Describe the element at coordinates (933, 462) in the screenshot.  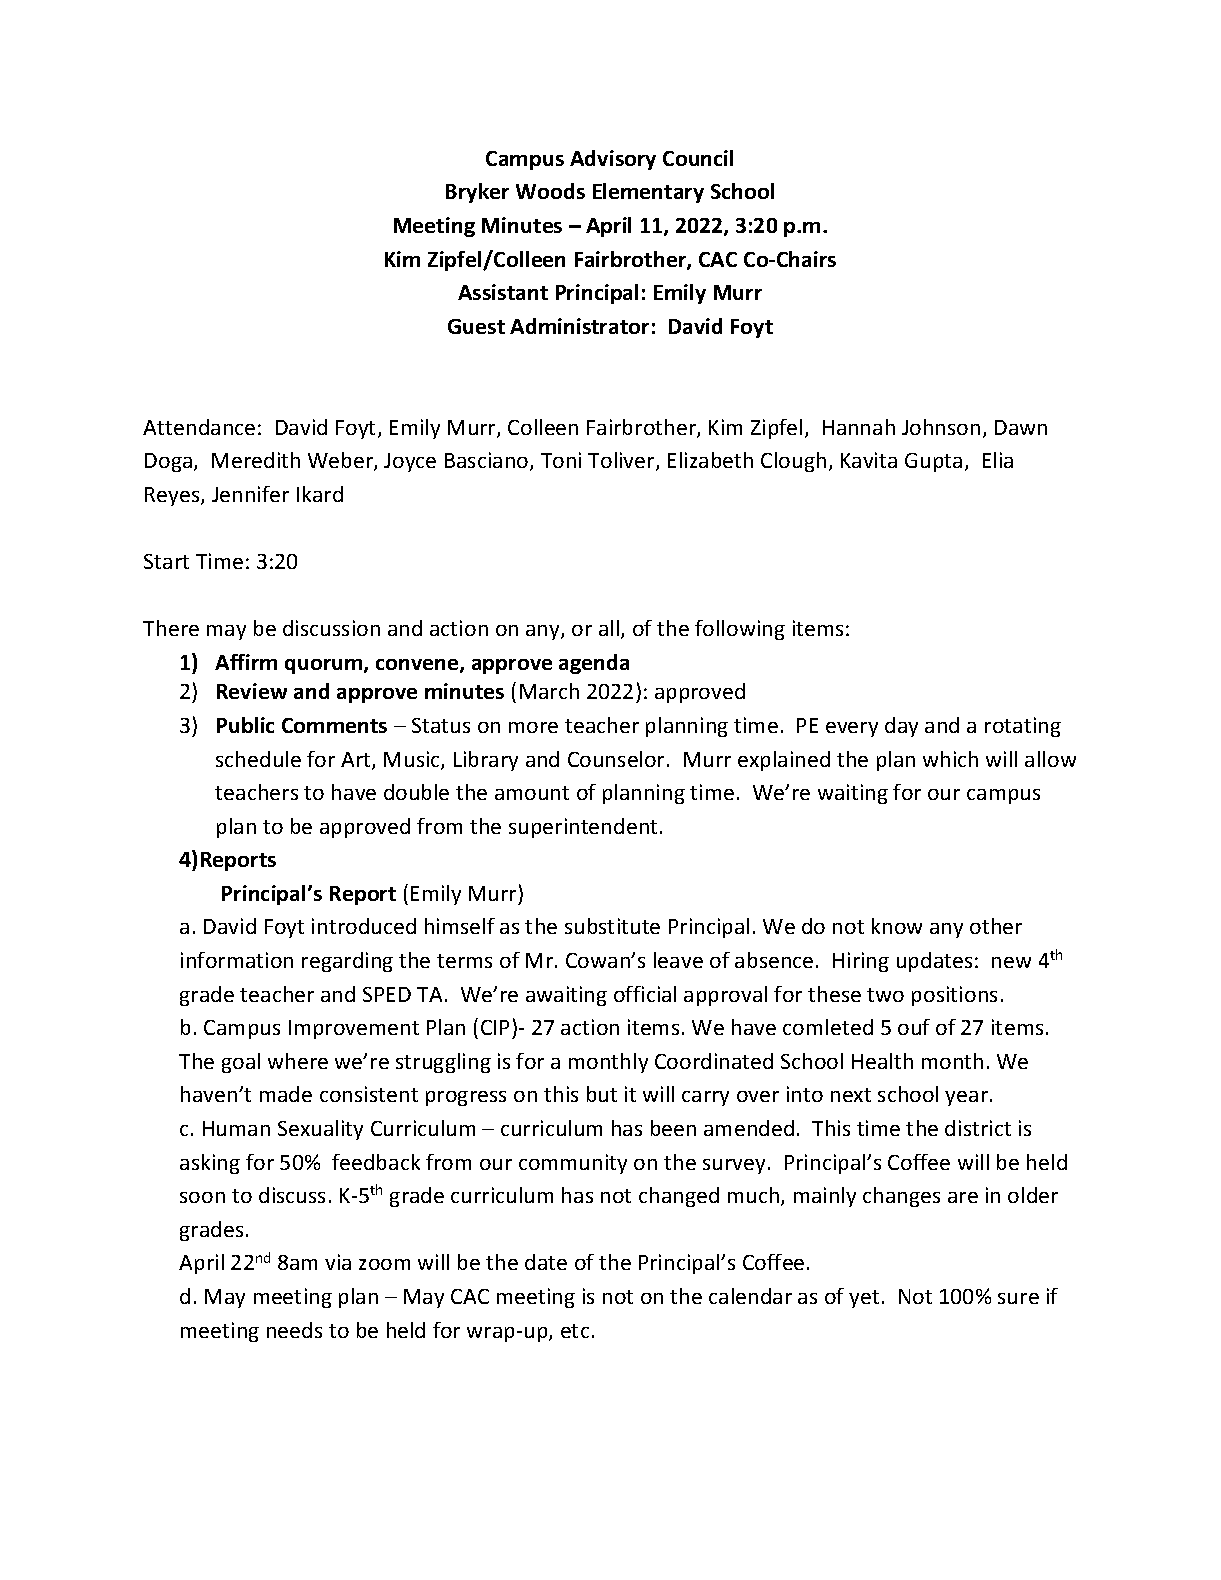
I see `Gupta` at that location.
